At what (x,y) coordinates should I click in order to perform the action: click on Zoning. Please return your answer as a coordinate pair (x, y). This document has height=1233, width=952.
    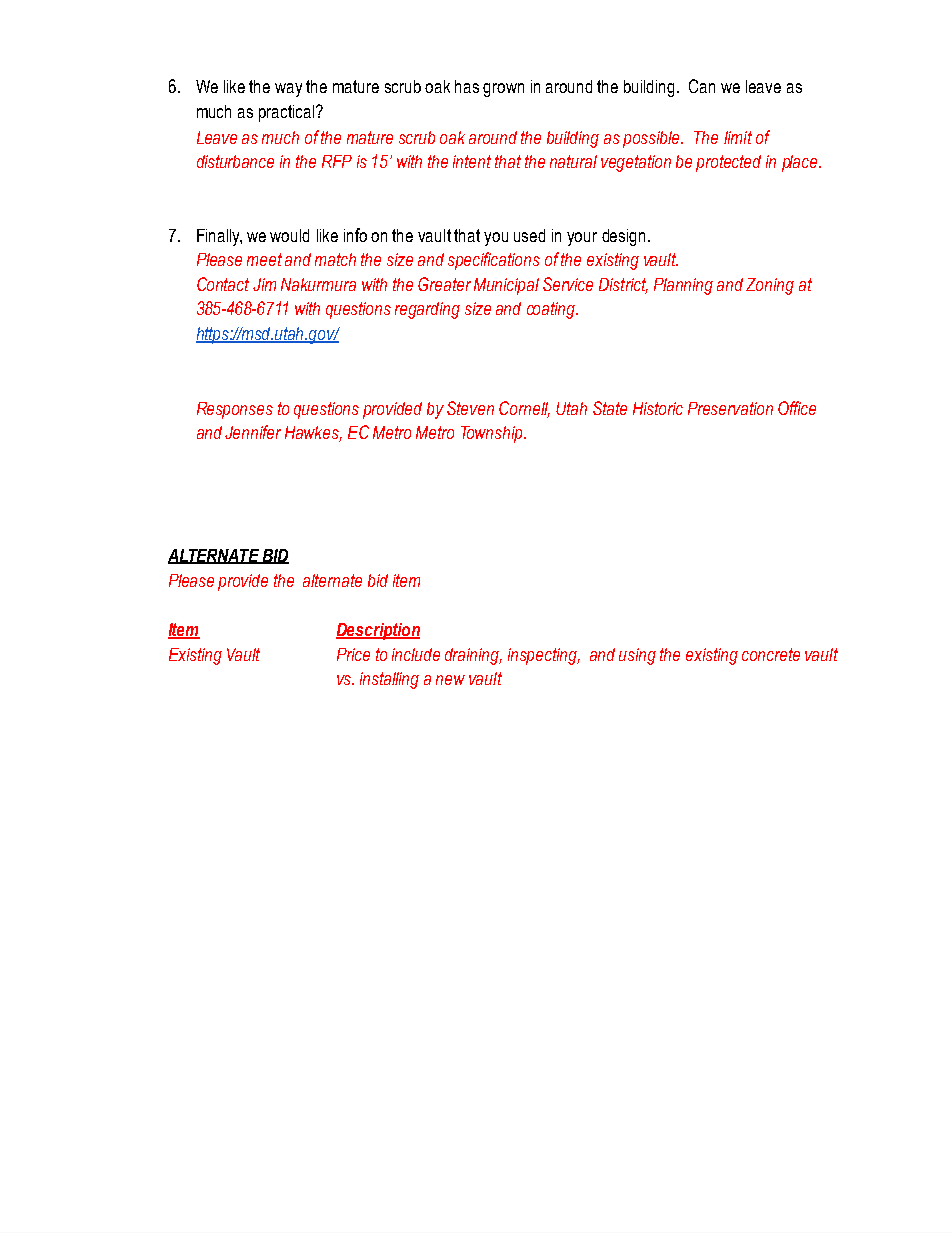
    Looking at the image, I should click on (770, 286).
